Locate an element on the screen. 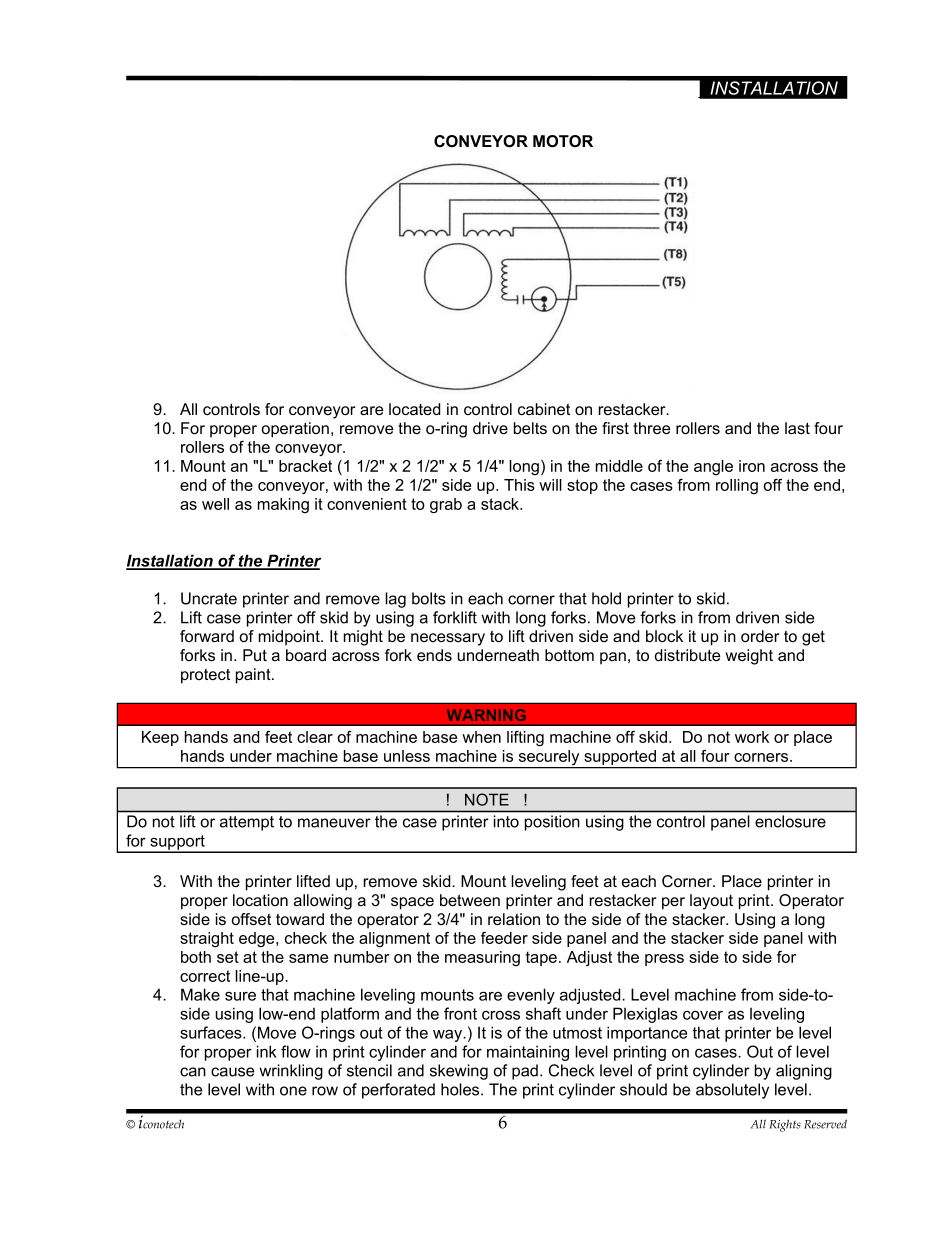  work is located at coordinates (752, 737).
